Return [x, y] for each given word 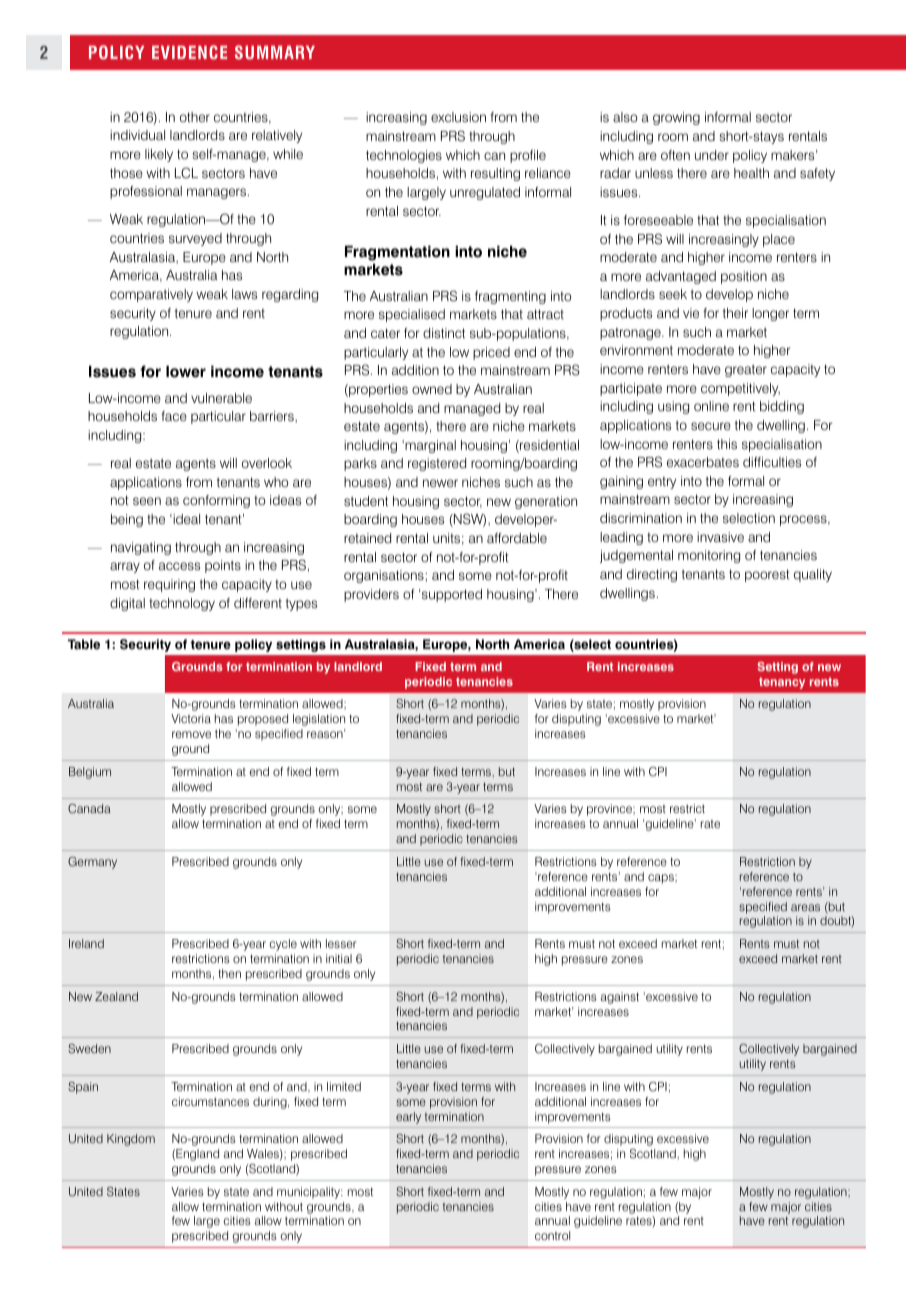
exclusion [458, 117]
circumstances [210, 1101]
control [552, 1235]
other [195, 117]
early [408, 1118]
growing [676, 118]
